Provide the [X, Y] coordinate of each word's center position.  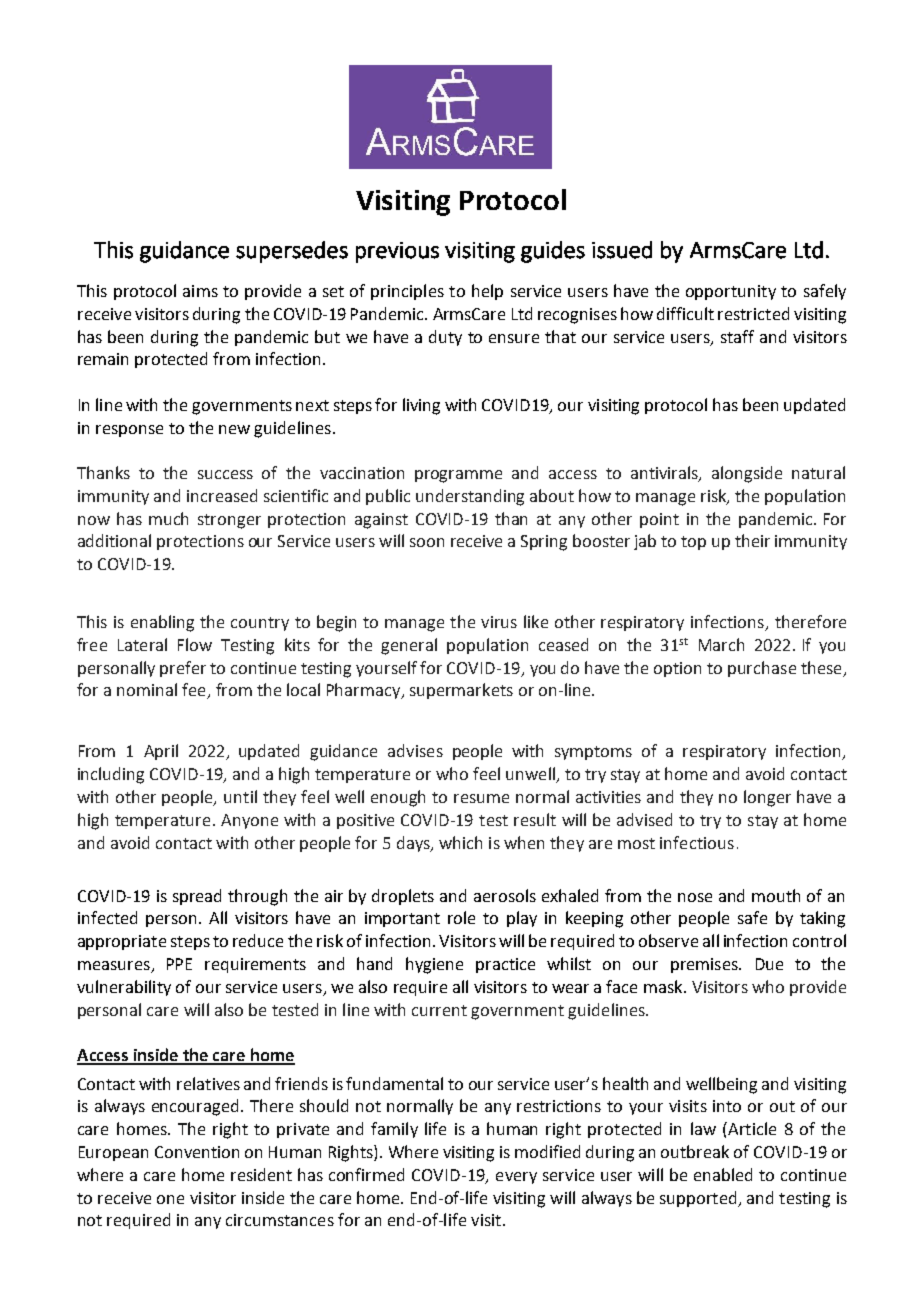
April [161, 752]
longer [767, 798]
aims [200, 291]
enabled [723, 1174]
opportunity [731, 292]
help [487, 292]
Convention [197, 1152]
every [516, 1178]
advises [415, 750]
